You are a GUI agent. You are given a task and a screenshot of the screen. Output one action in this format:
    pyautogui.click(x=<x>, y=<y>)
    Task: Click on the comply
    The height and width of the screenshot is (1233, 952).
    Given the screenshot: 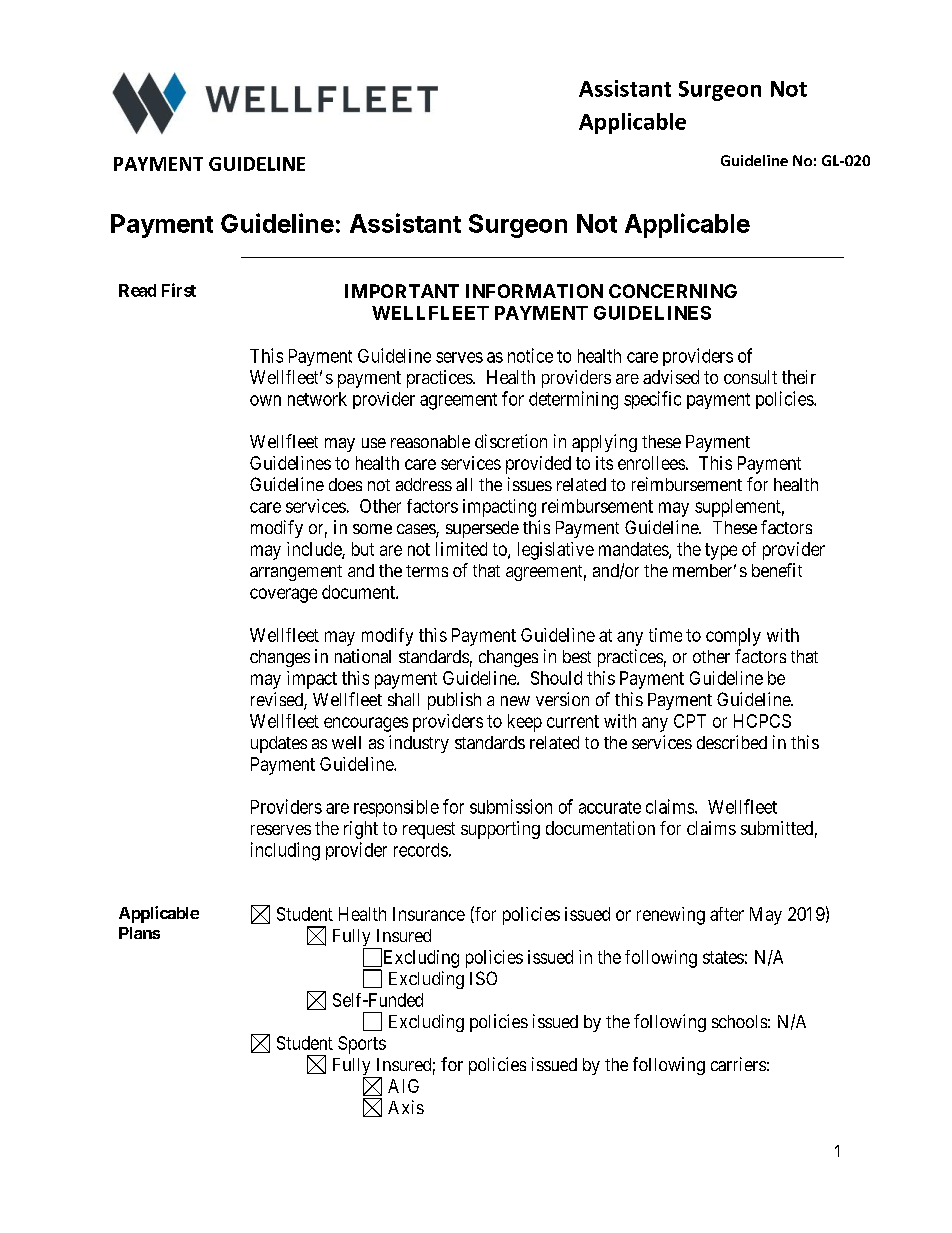 What is the action you would take?
    pyautogui.click(x=733, y=637)
